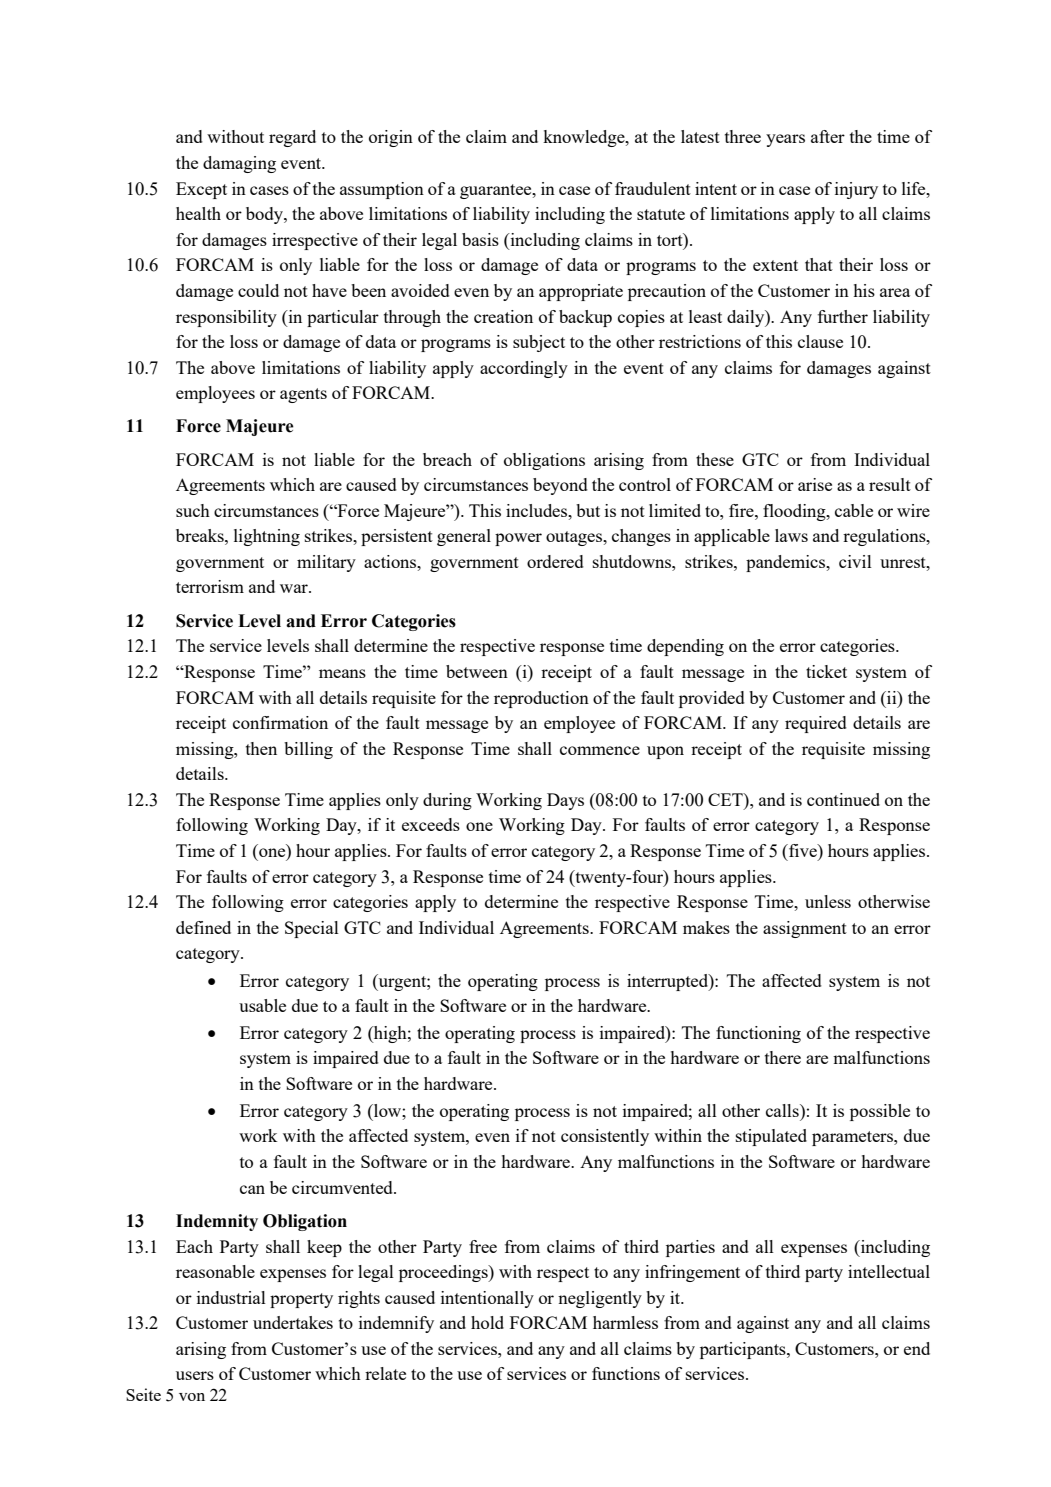 The height and width of the page is (1487, 1051). I want to click on usable, so click(262, 1005).
